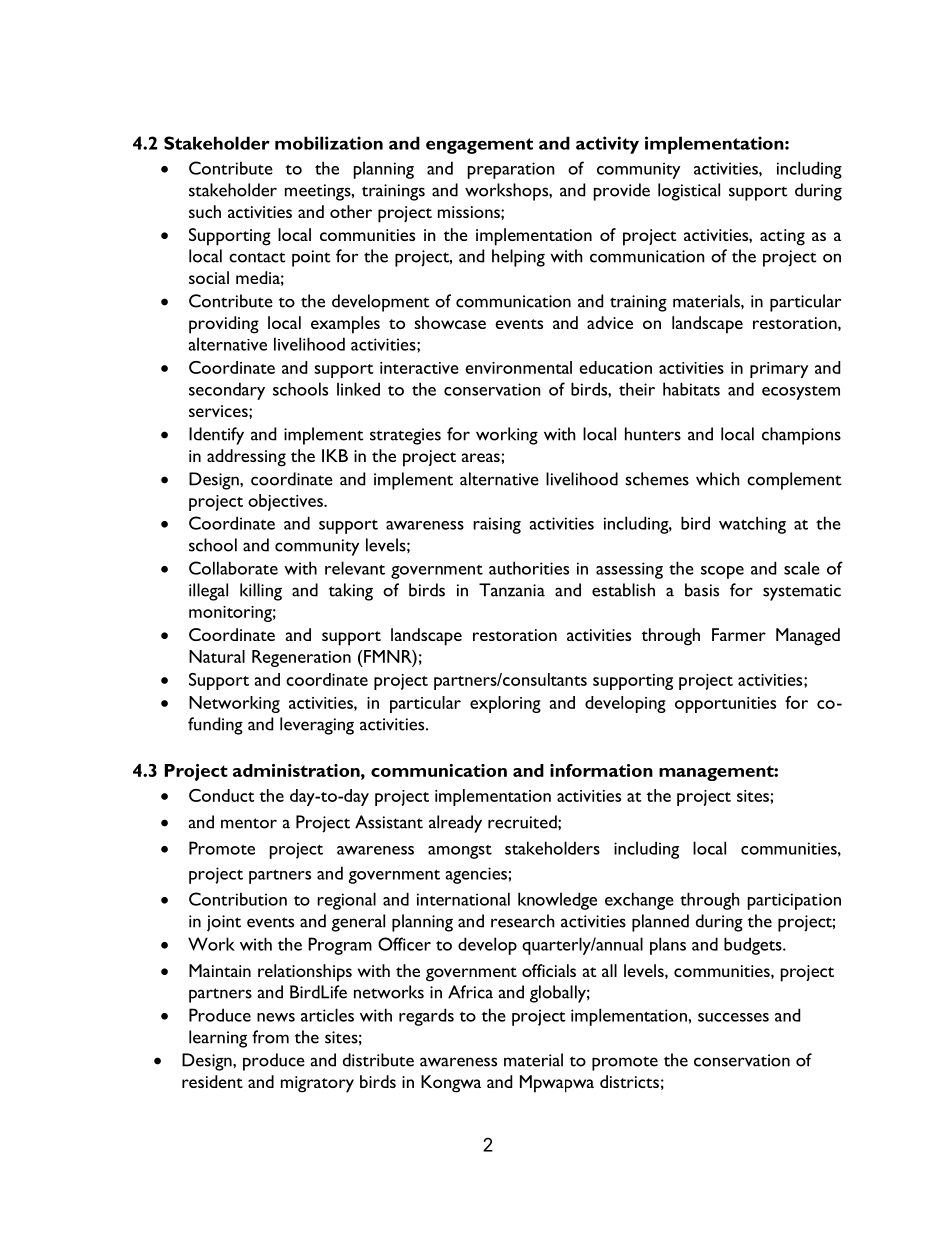 The image size is (952, 1233). Describe the element at coordinates (511, 170) in the screenshot. I see `preparation` at that location.
